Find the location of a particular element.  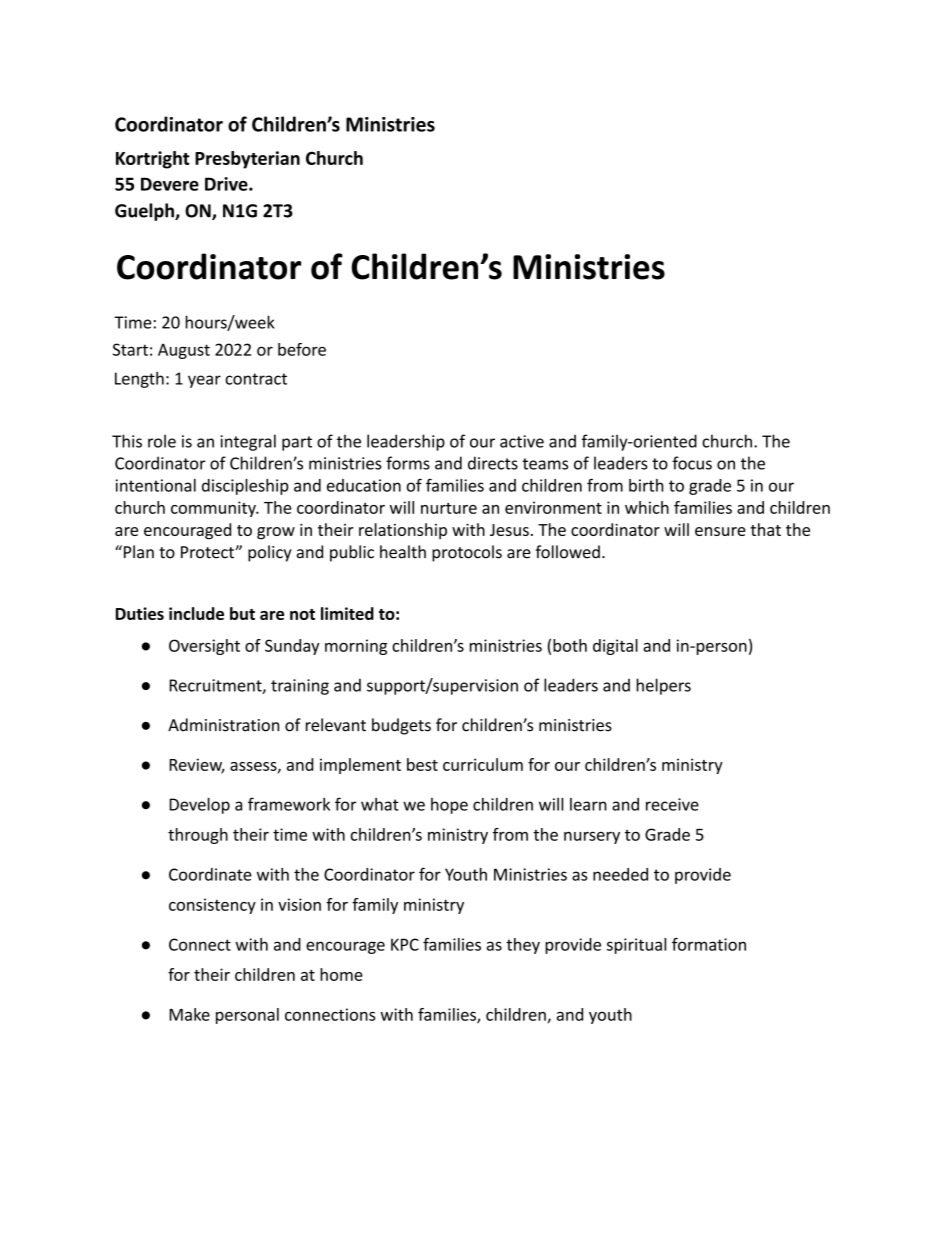

protocols is located at coordinates (467, 553).
